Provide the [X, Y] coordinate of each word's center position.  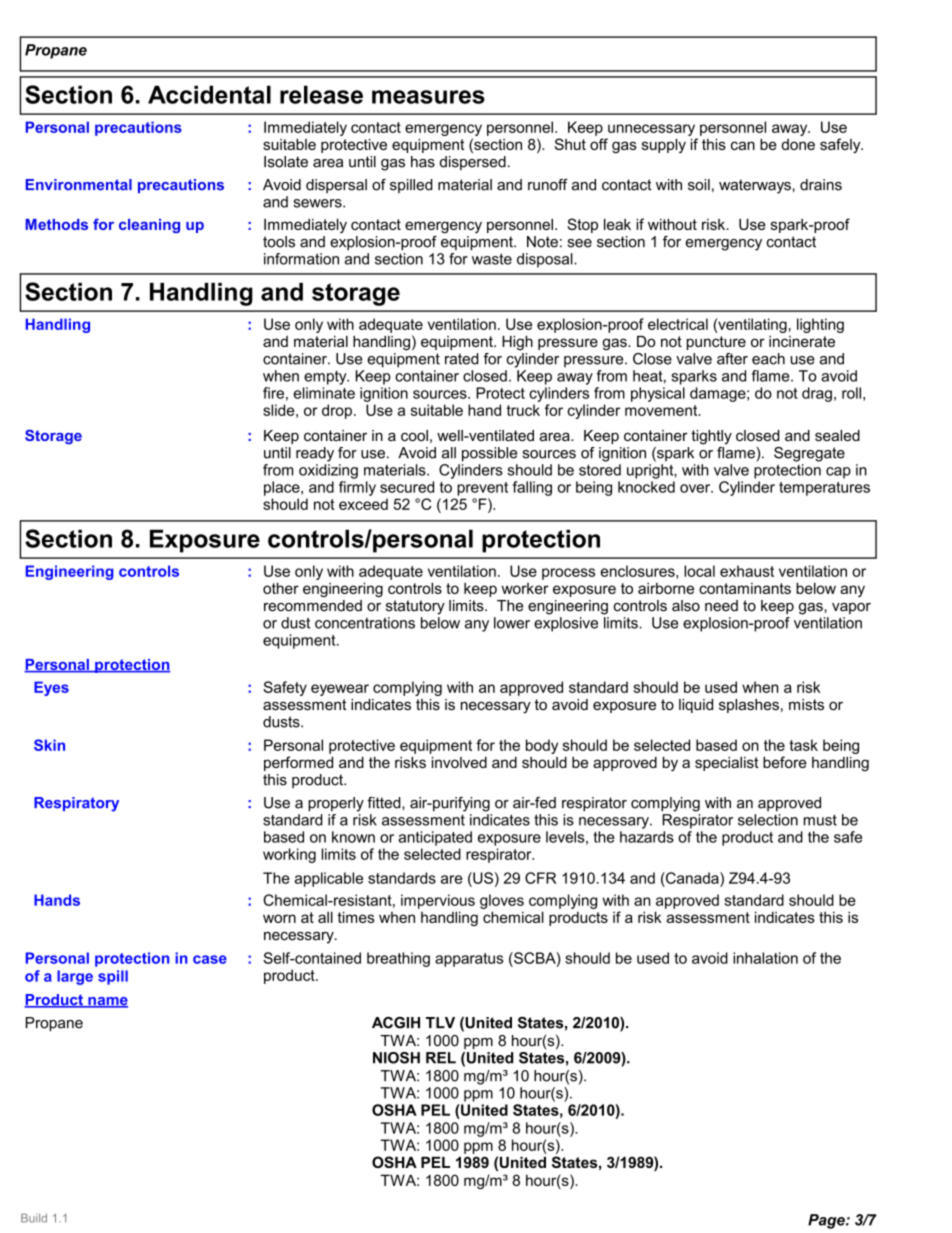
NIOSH [396, 1058]
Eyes [51, 688]
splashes [749, 706]
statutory [415, 607]
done [798, 144]
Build [34, 1218]
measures [428, 97]
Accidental [209, 94]
